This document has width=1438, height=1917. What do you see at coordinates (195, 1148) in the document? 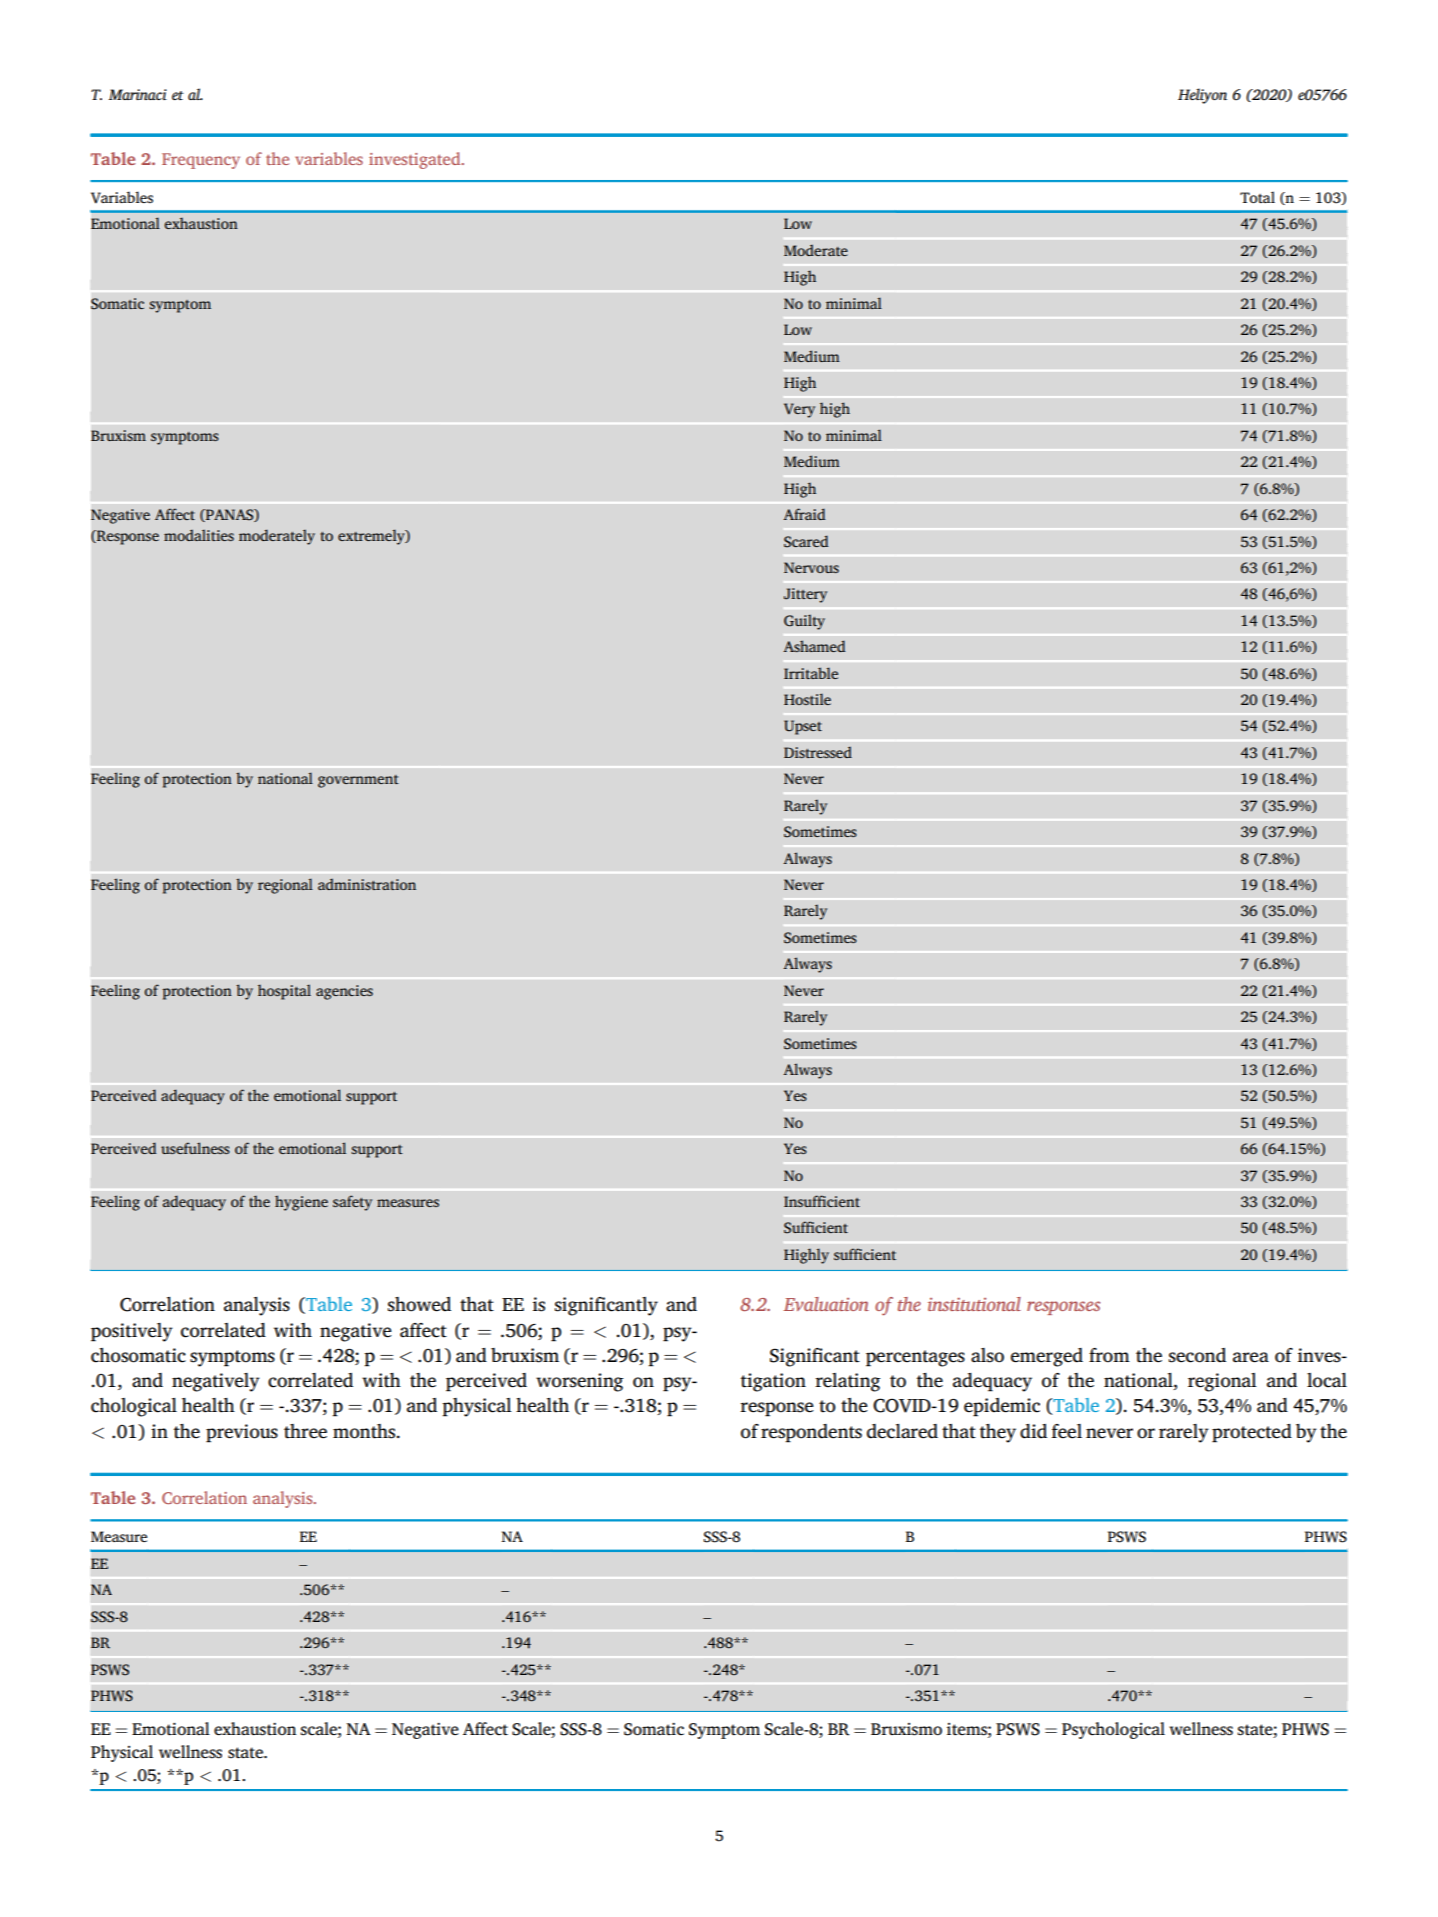
I see `usefulness` at bounding box center [195, 1148].
